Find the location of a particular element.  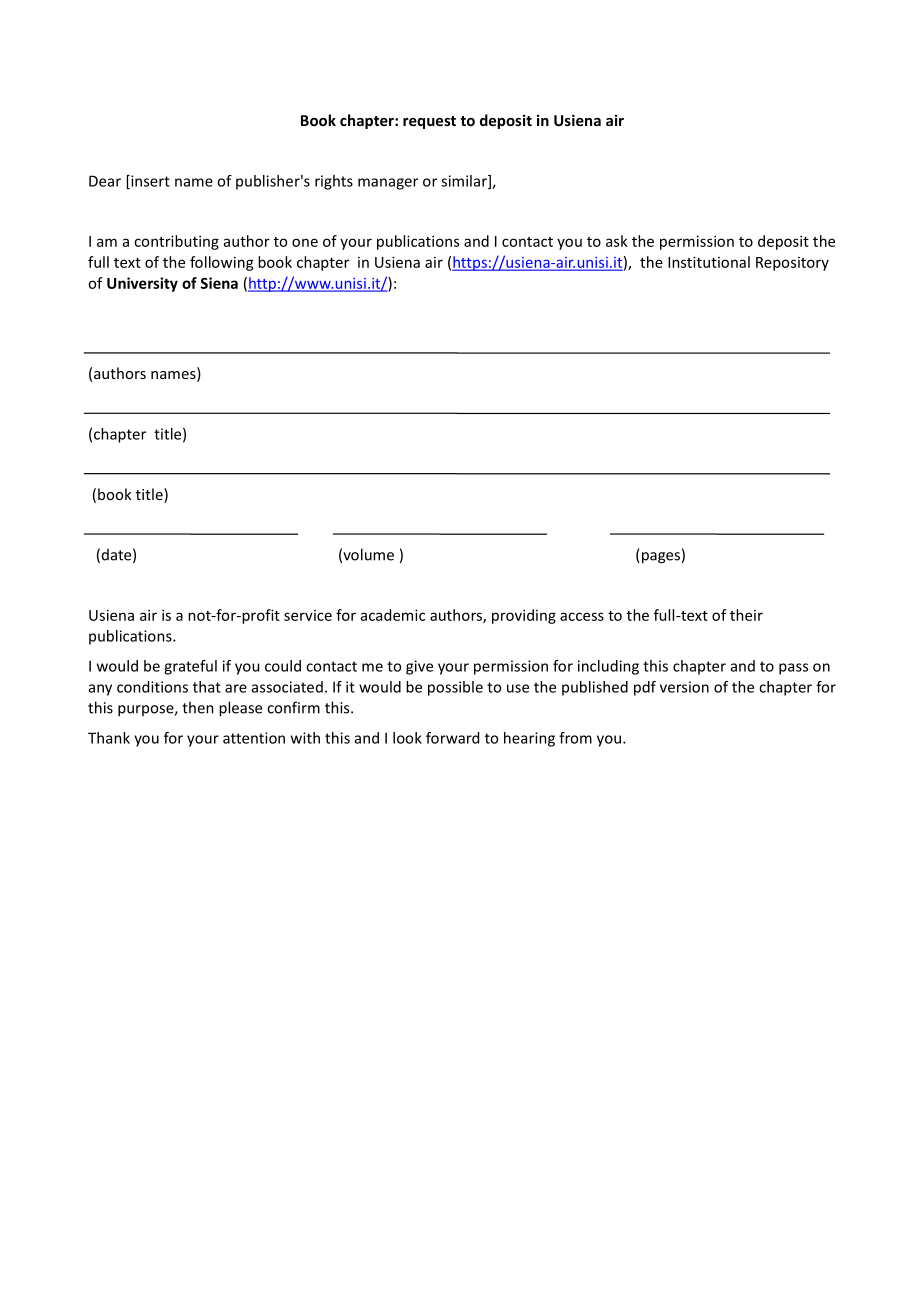

ask is located at coordinates (617, 241).
